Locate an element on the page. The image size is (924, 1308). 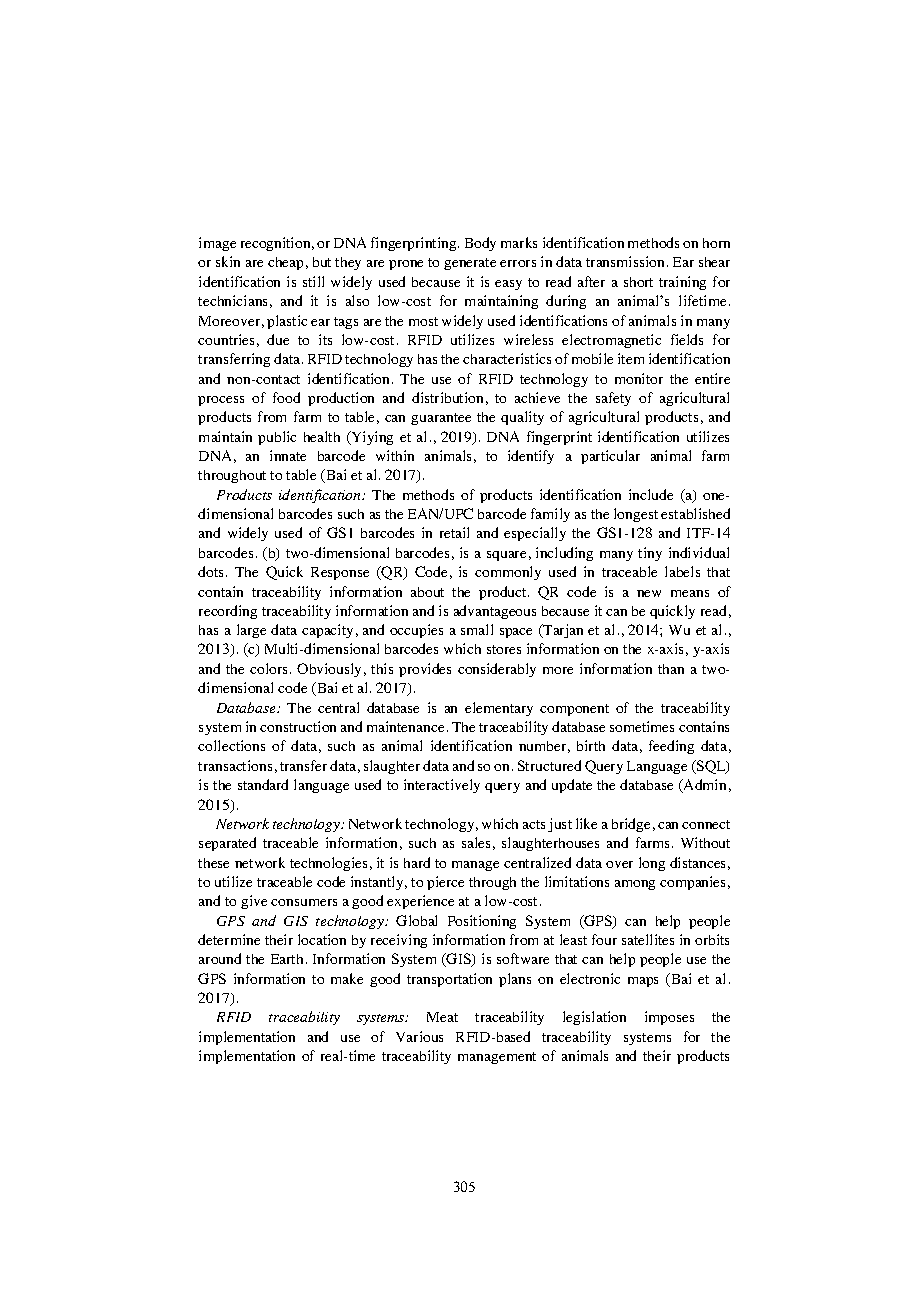
interactively is located at coordinates (442, 786).
